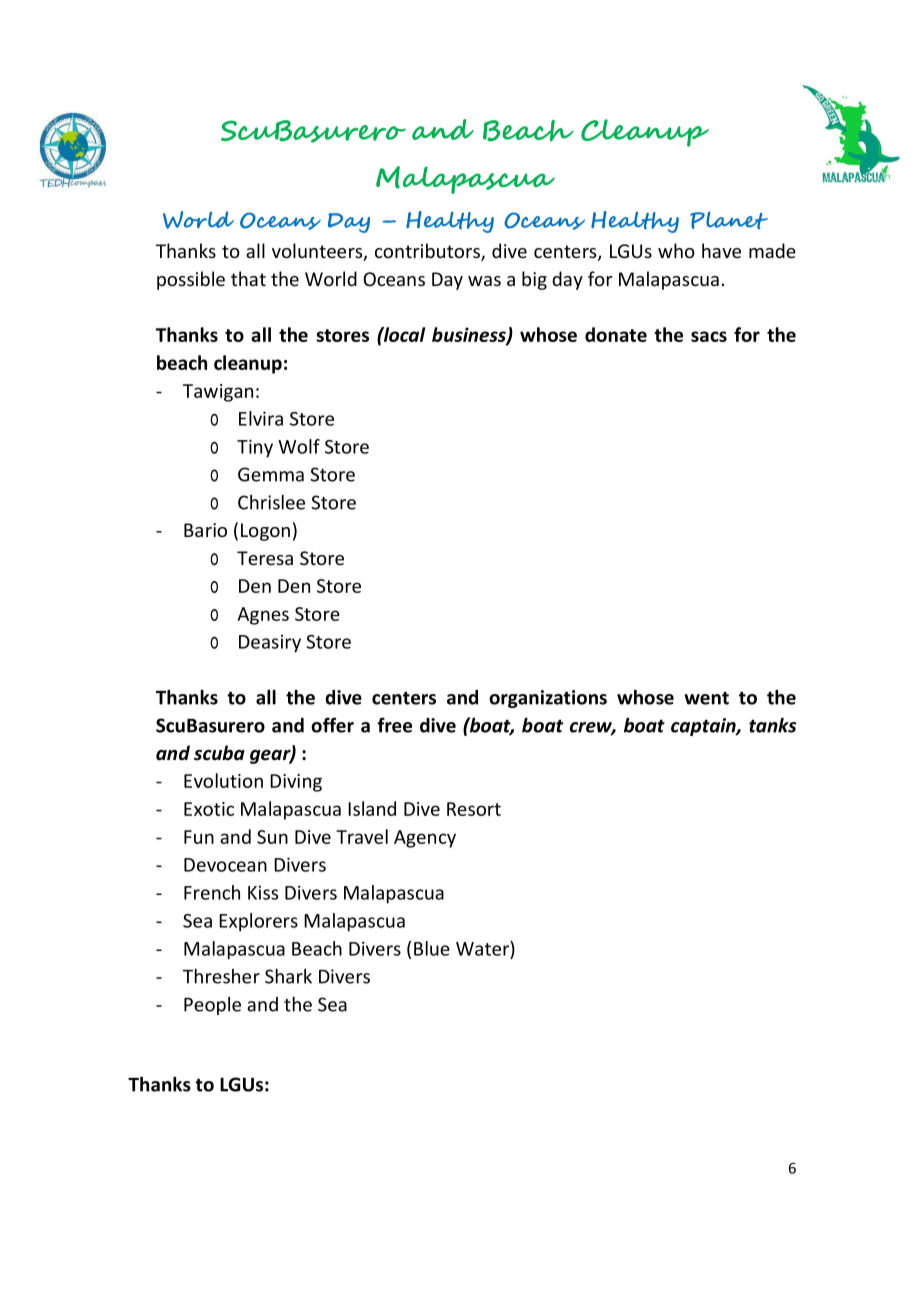 Image resolution: width=924 pixels, height=1308 pixels. What do you see at coordinates (265, 532) in the document?
I see `Logon` at bounding box center [265, 532].
